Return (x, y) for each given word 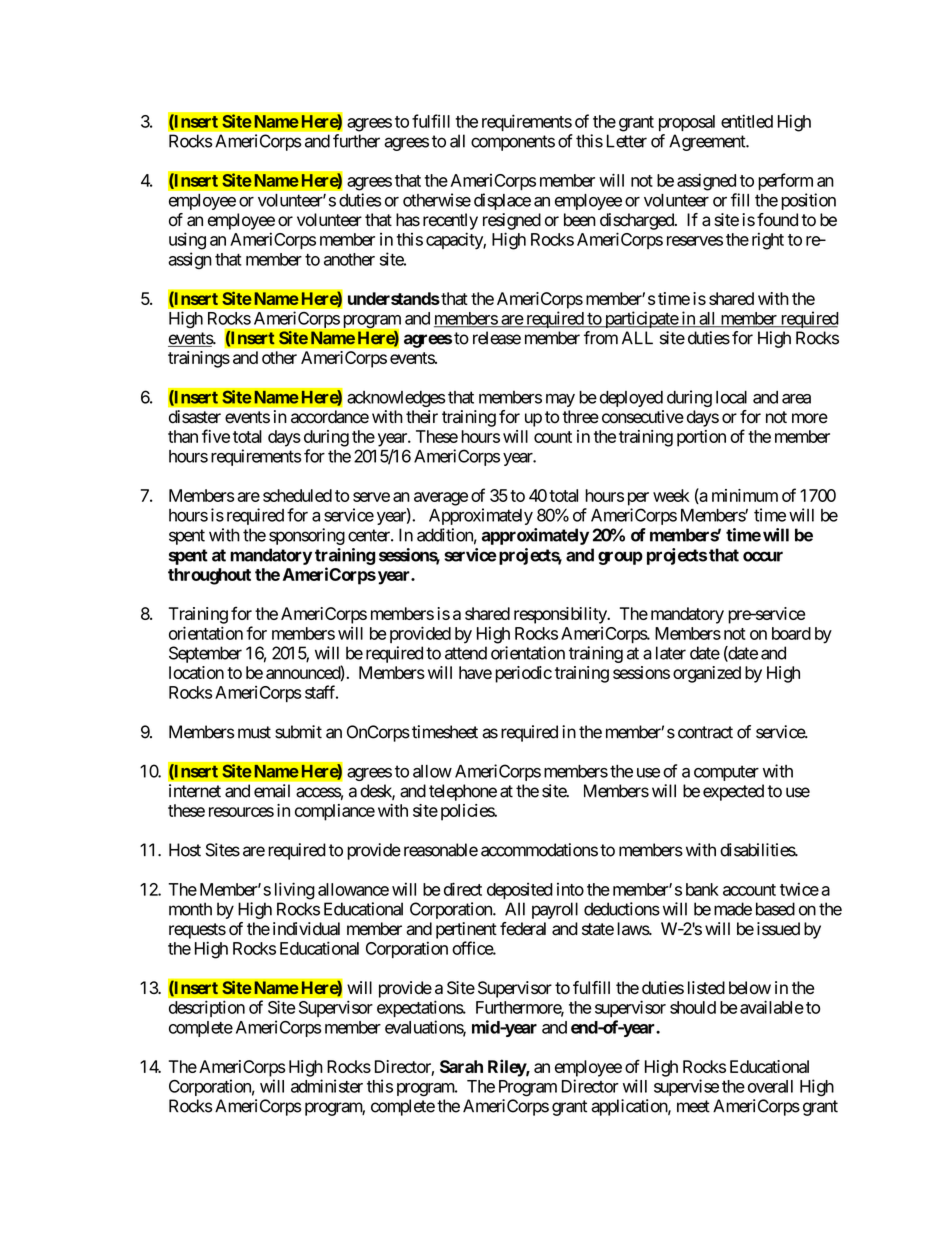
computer (726, 773)
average (441, 499)
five (216, 436)
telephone (463, 792)
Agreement (708, 142)
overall (770, 1086)
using (187, 241)
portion (701, 438)
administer (327, 1086)
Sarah (461, 1066)
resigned (512, 221)
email (272, 791)
